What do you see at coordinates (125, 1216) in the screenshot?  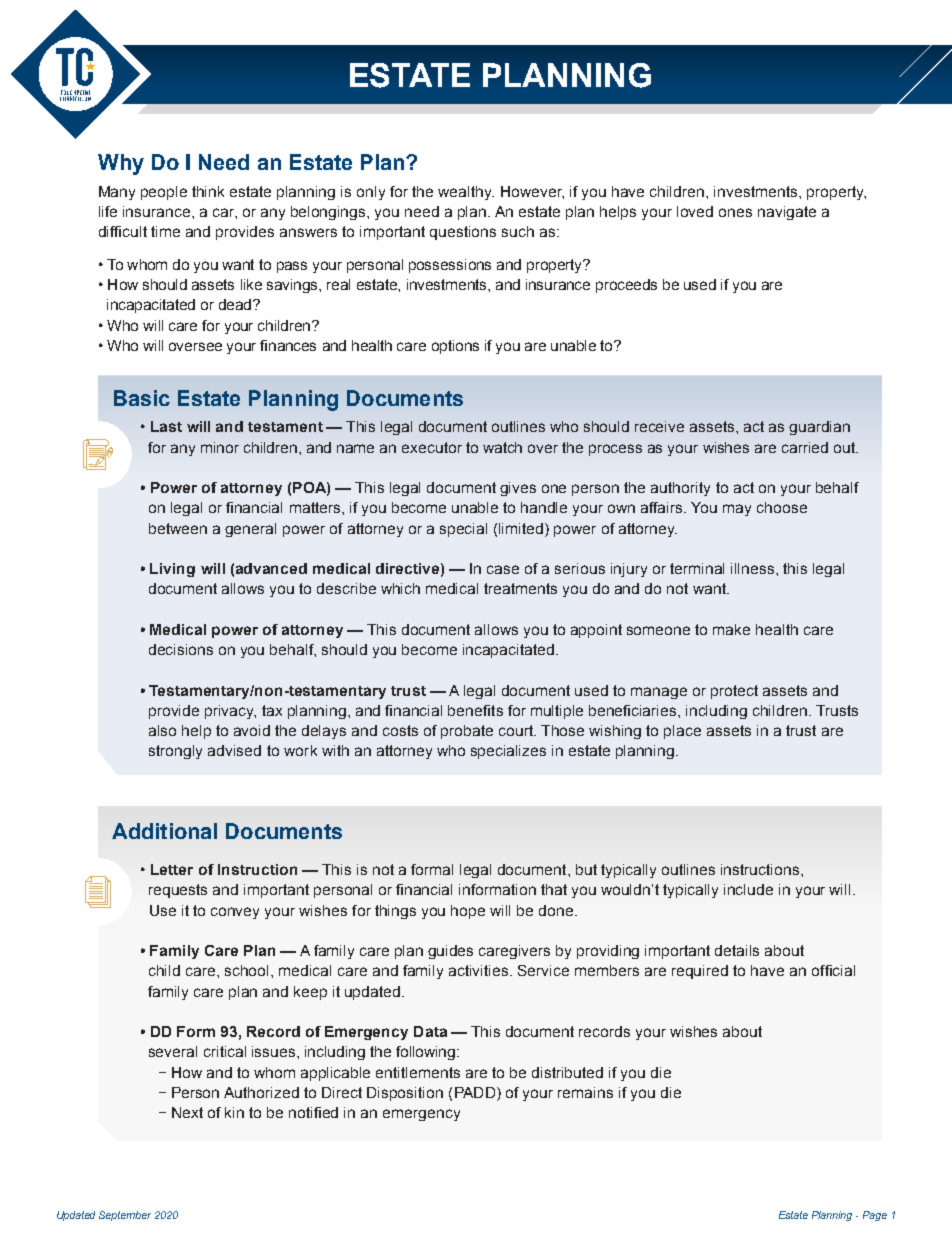 I see `September` at bounding box center [125, 1216].
